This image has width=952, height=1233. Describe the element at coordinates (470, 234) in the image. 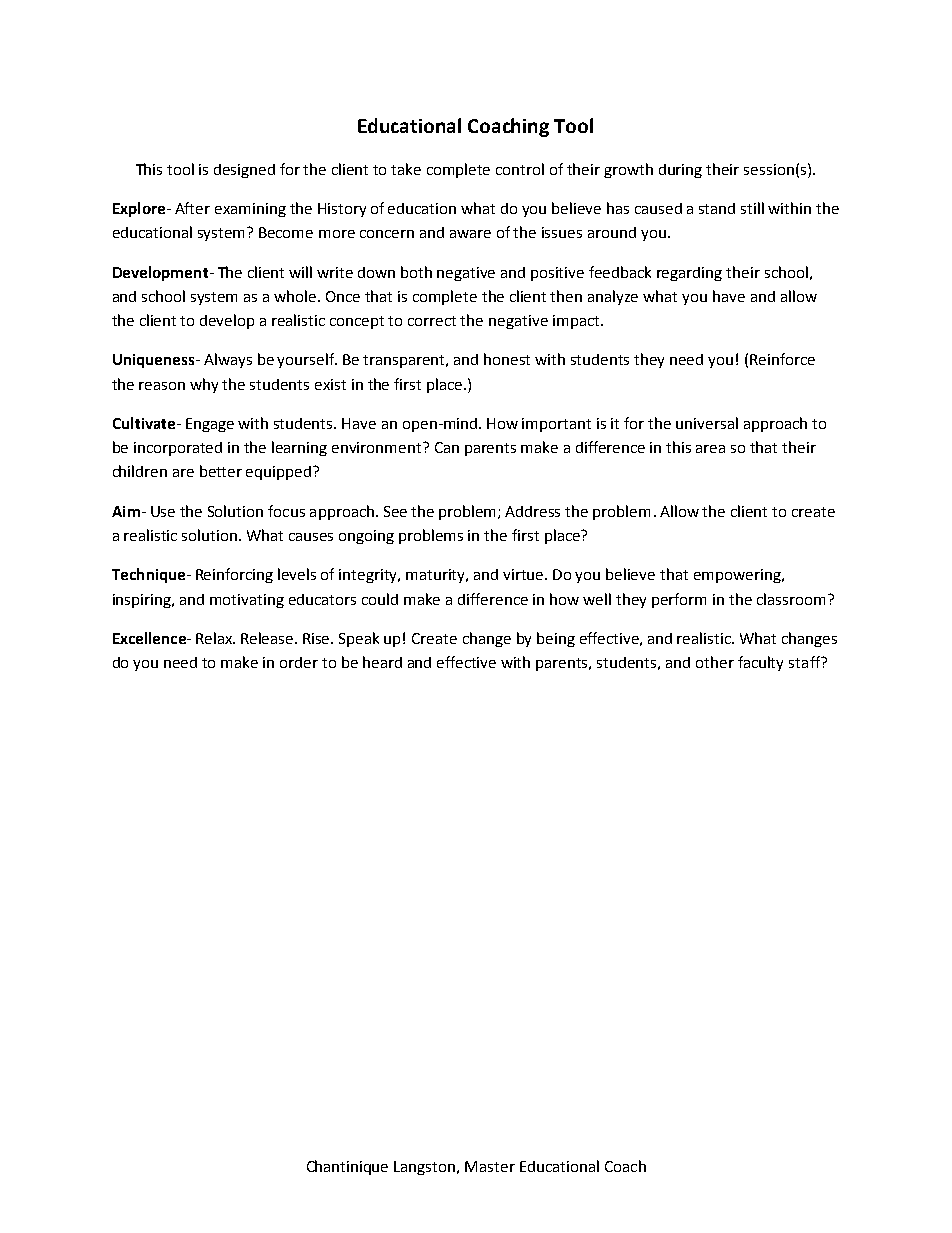

I see `aware` at that location.
